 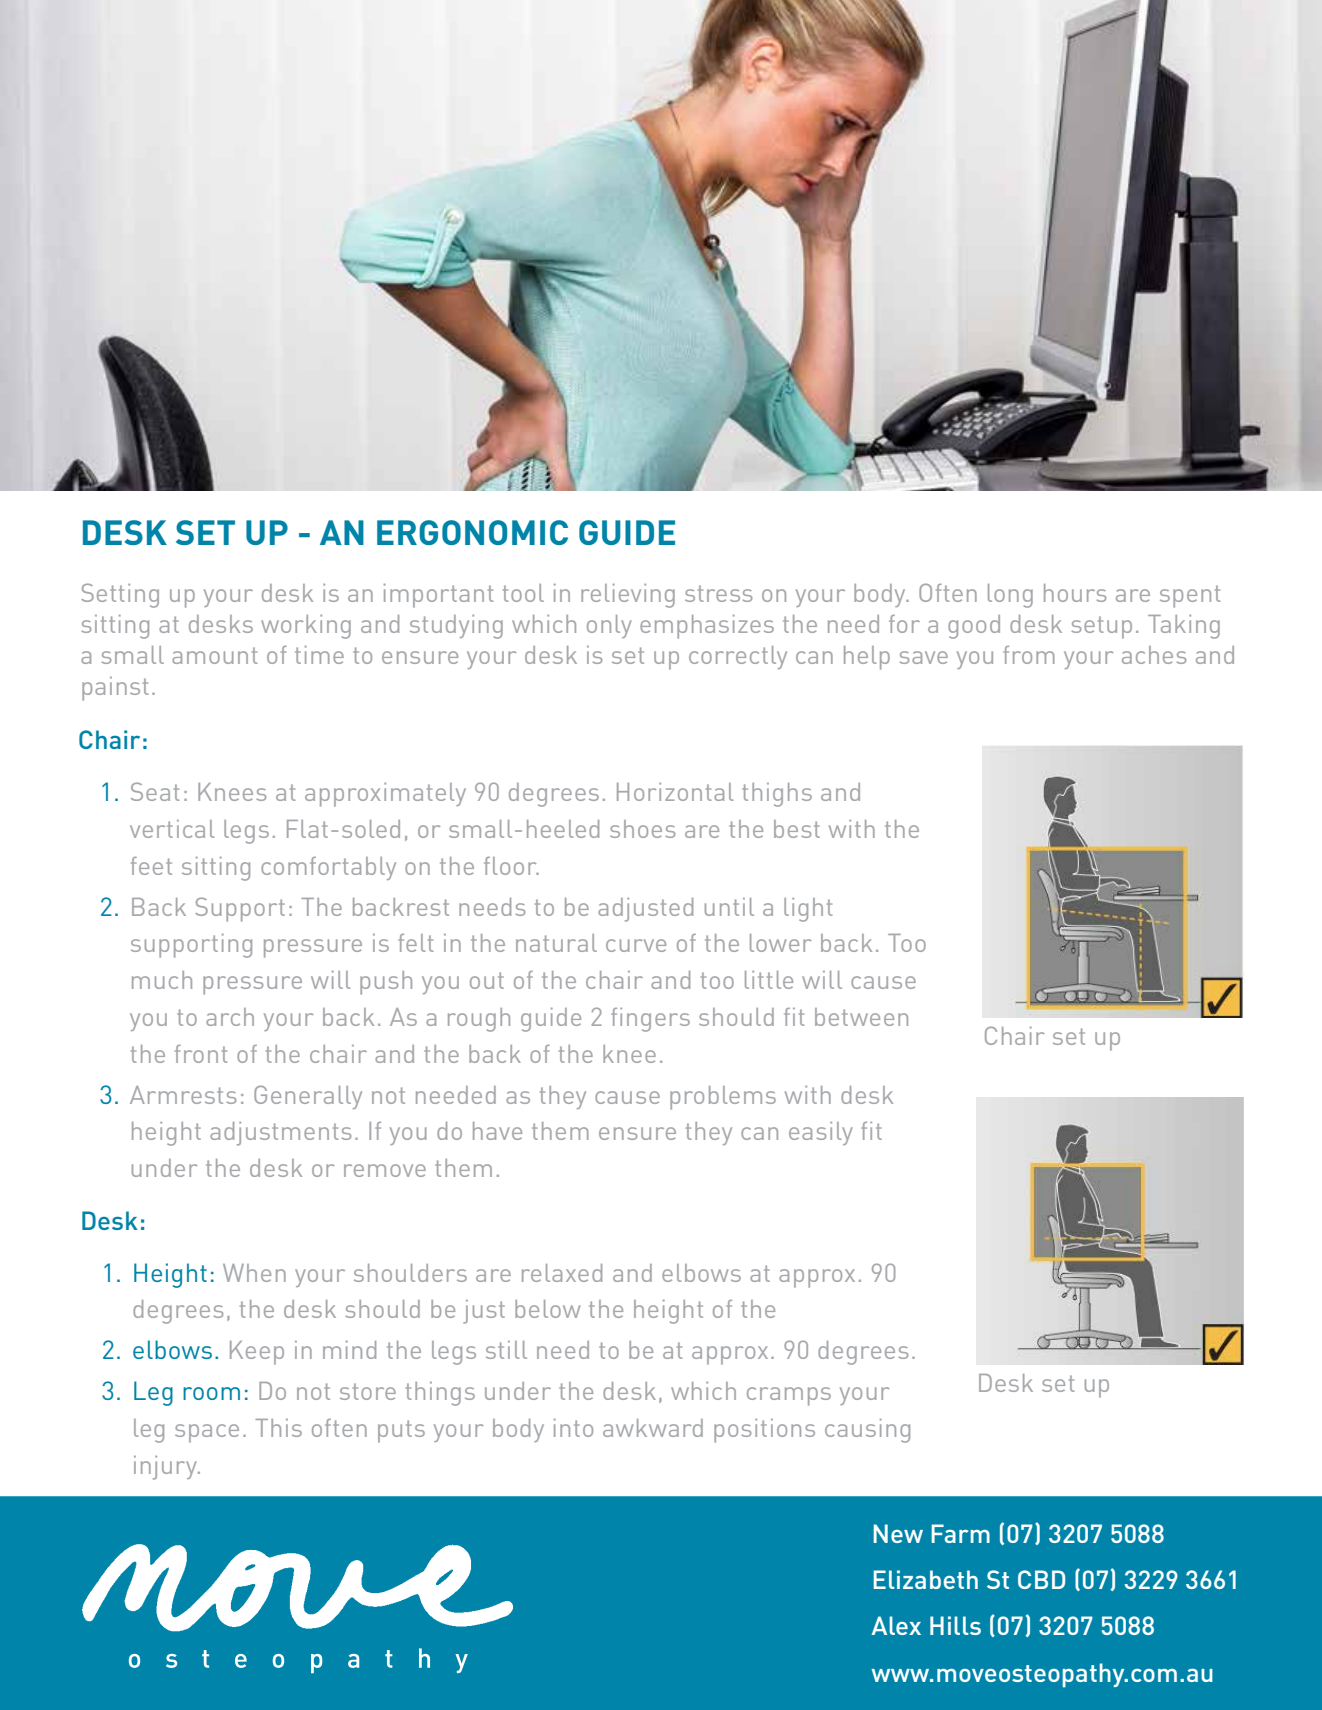 What do you see at coordinates (861, 1017) in the screenshot?
I see `between` at bounding box center [861, 1017].
